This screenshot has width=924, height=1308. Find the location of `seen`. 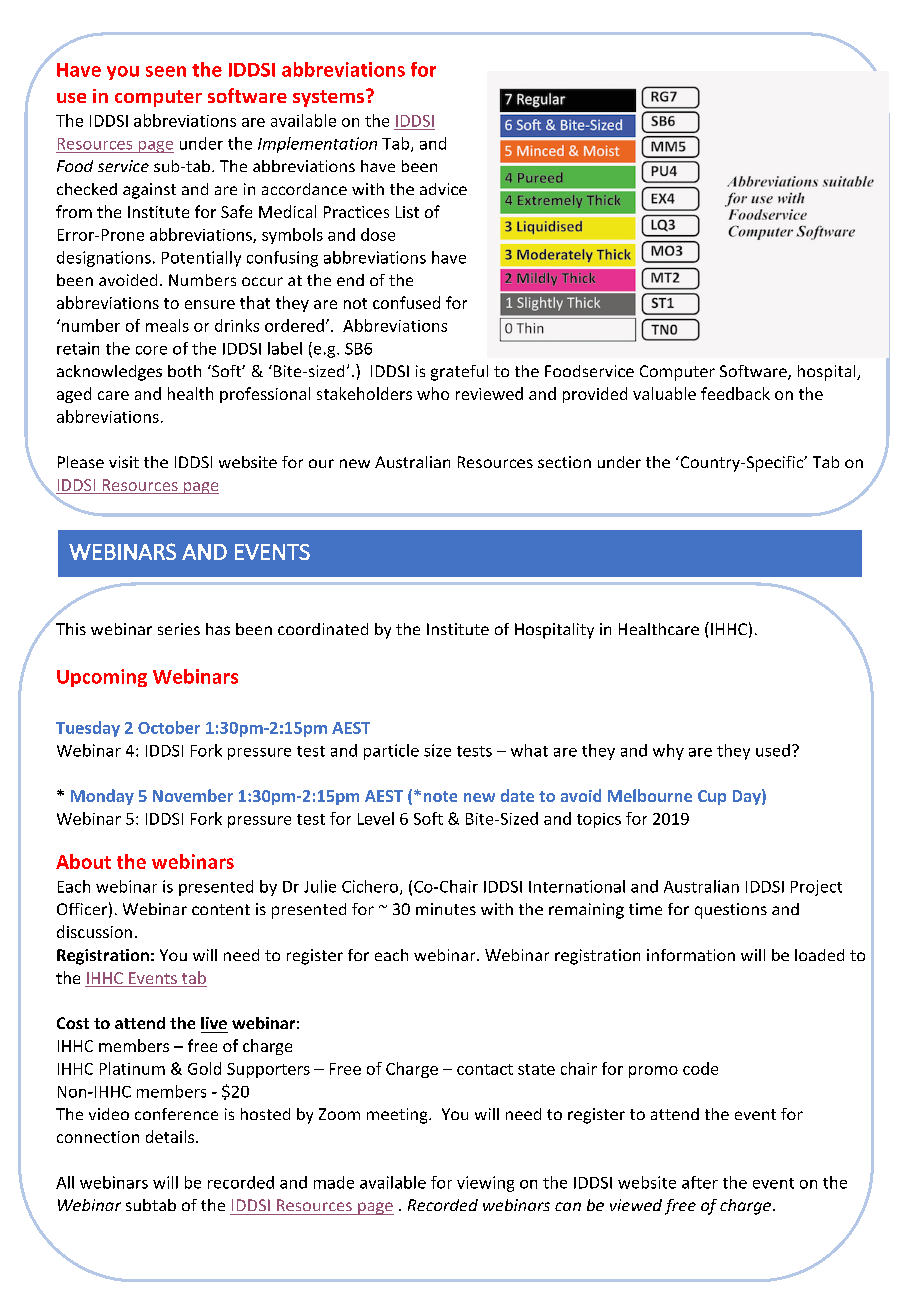

seen is located at coordinates (166, 71).
